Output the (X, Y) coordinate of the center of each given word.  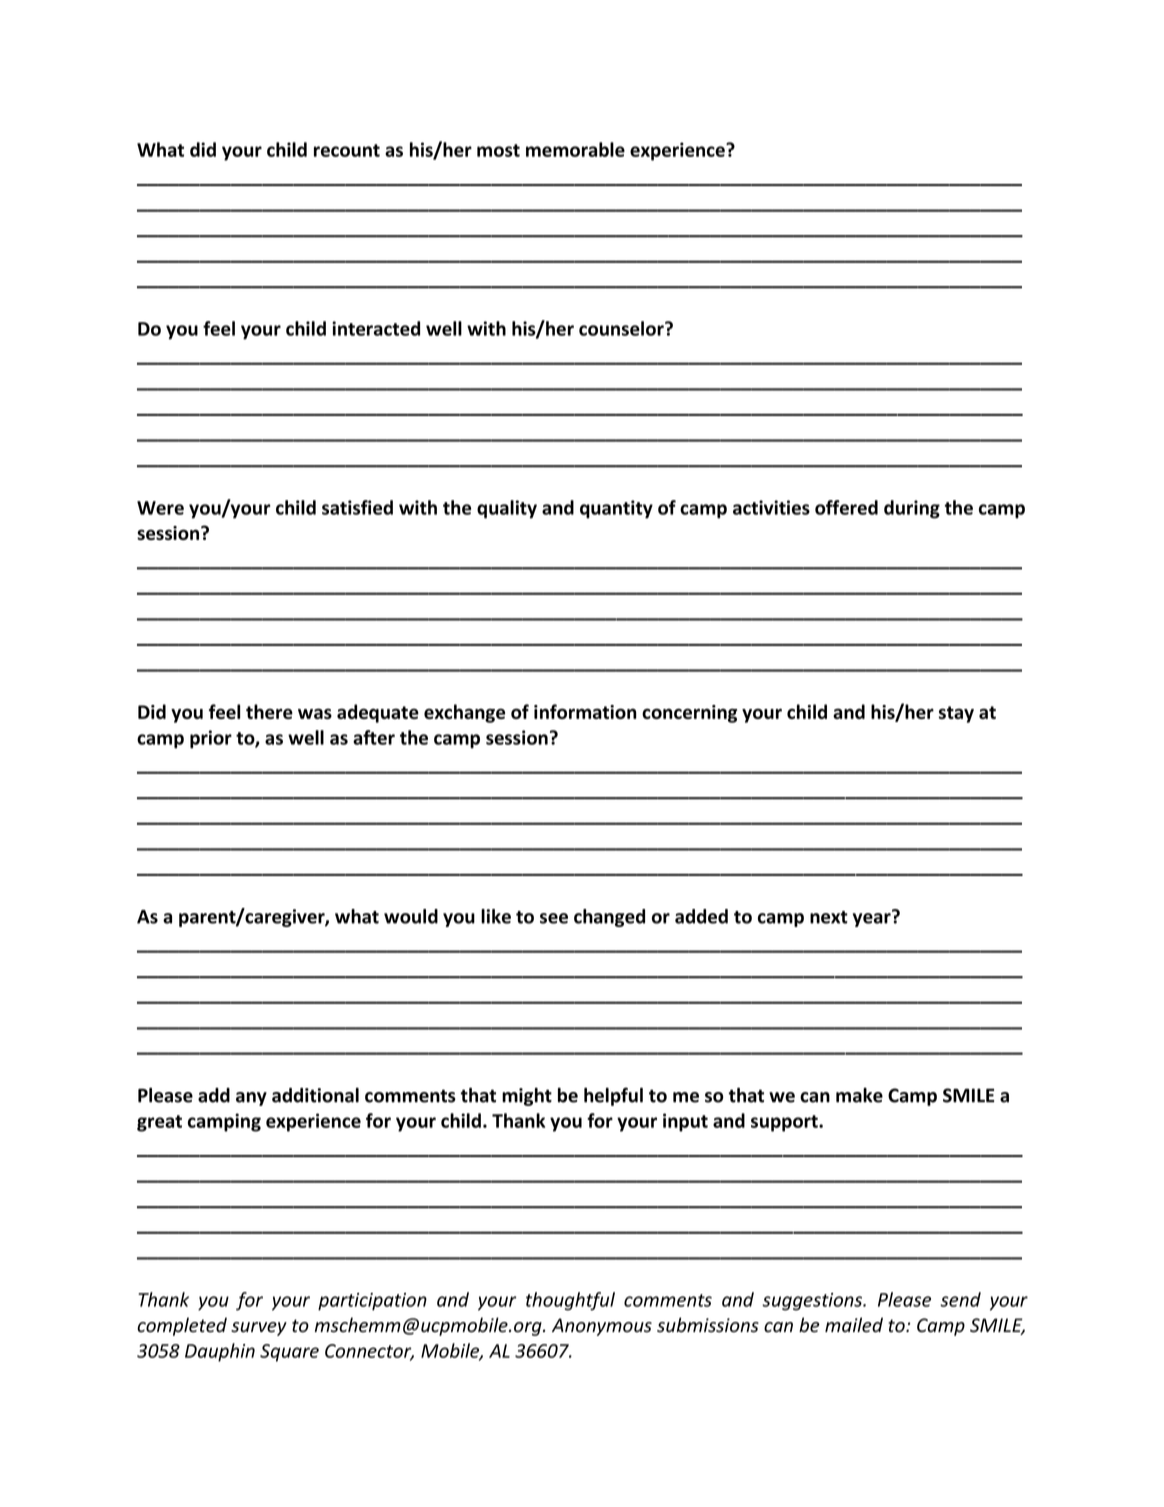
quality (507, 509)
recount (347, 150)
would (411, 916)
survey (259, 1329)
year (873, 919)
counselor (622, 328)
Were (160, 508)
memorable (575, 149)
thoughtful (570, 1301)
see (554, 918)
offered (846, 507)
